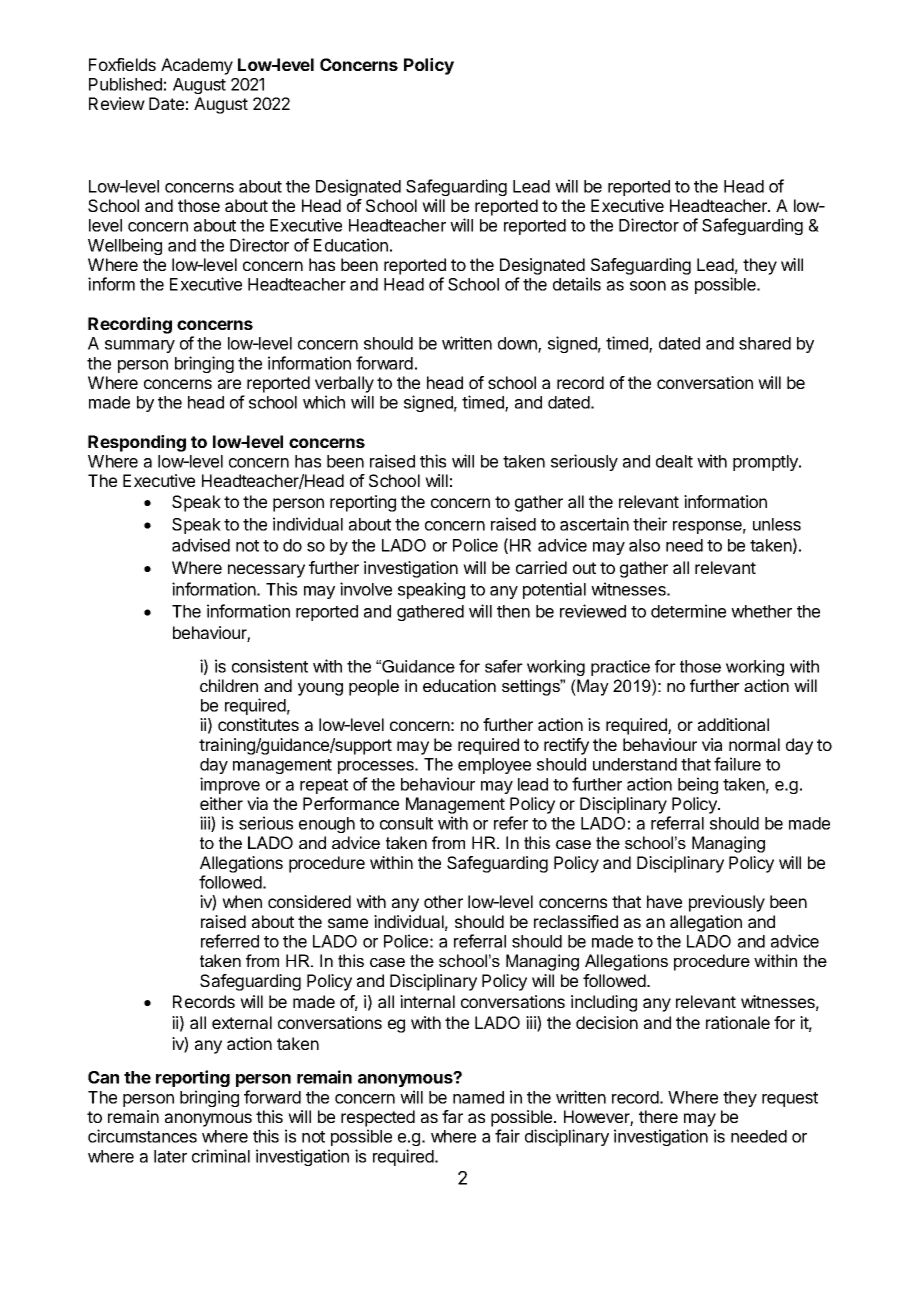 The image size is (924, 1308). What do you see at coordinates (197, 66) in the screenshot?
I see `Academy` at bounding box center [197, 66].
